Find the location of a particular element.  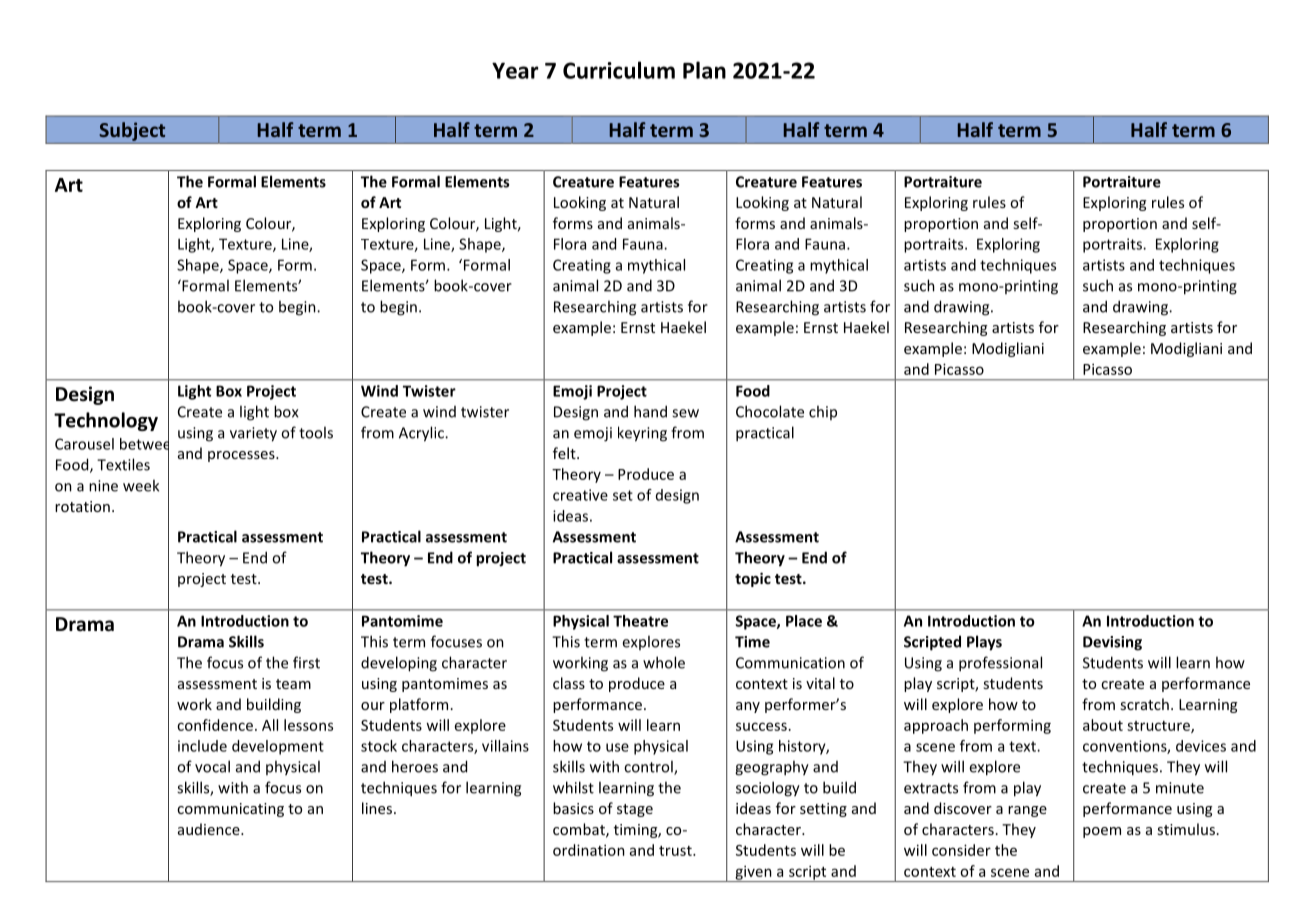

trust is located at coordinates (676, 851).
